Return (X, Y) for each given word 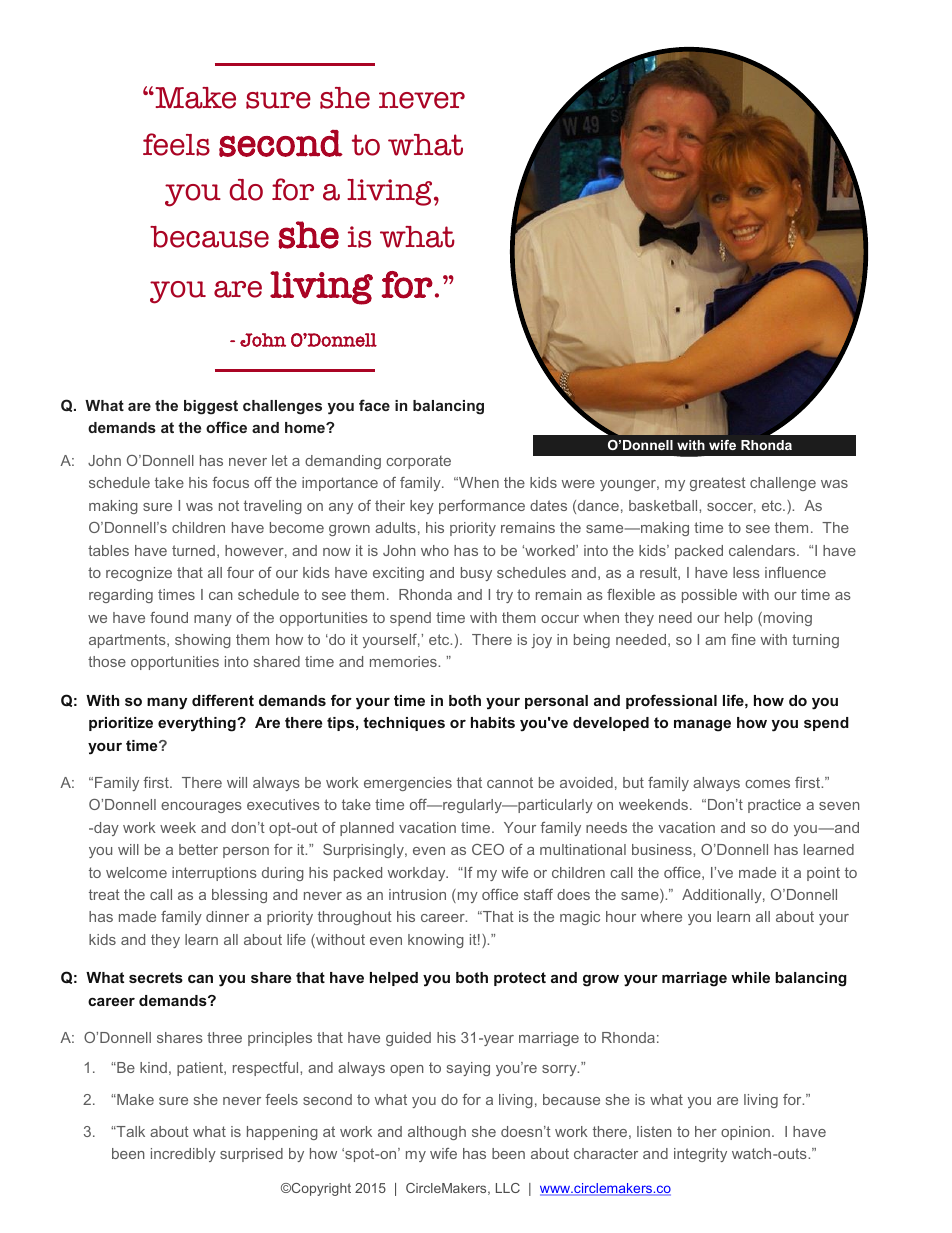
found (169, 617)
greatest (718, 484)
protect (520, 979)
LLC (508, 1188)
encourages (201, 807)
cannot (510, 782)
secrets (156, 977)
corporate (418, 462)
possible (709, 596)
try (504, 596)
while (750, 977)
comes (767, 784)
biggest (211, 407)
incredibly (183, 1155)
